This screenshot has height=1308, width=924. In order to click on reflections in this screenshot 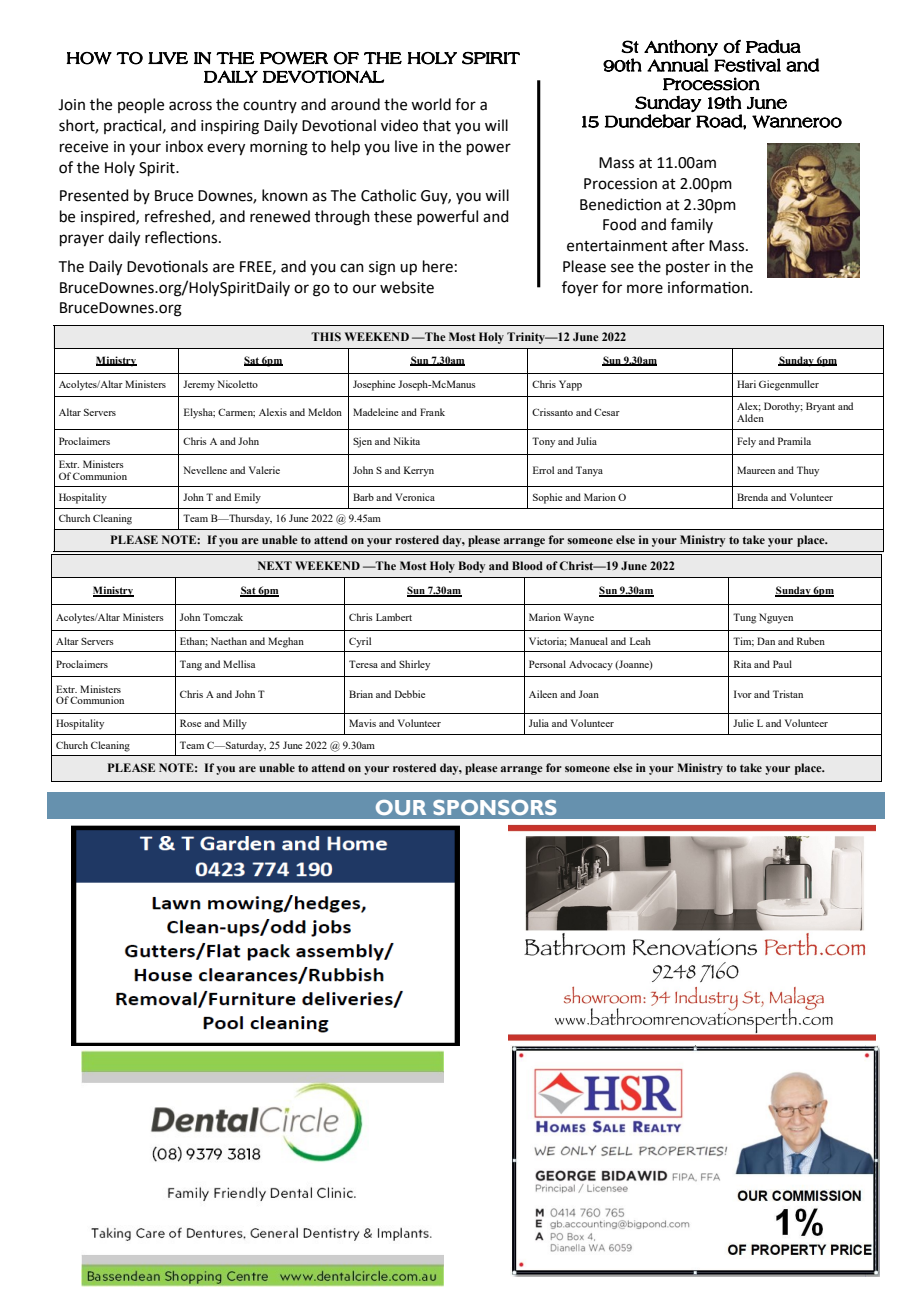, I will do `click(182, 237)`.
